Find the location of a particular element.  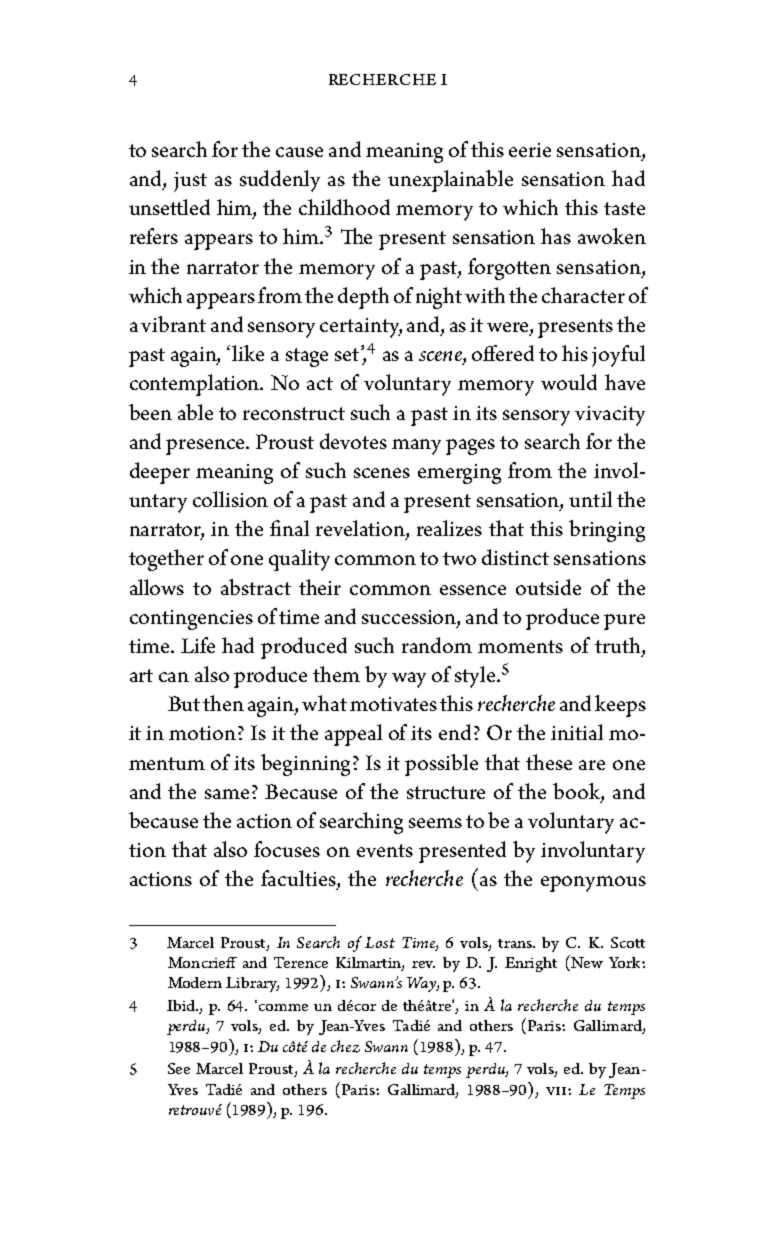

chez is located at coordinates (345, 1046).
